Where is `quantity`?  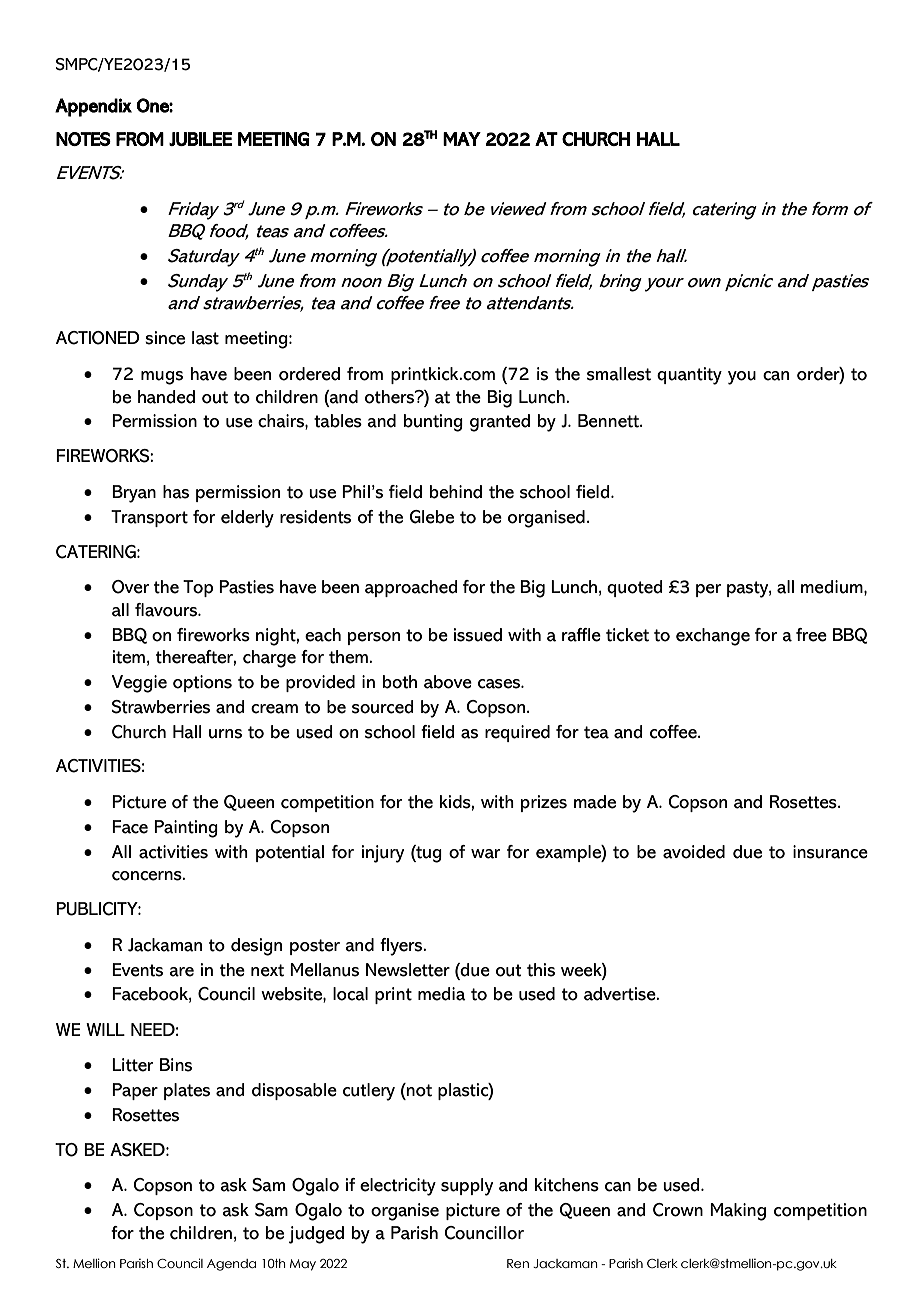 quantity is located at coordinates (689, 376).
